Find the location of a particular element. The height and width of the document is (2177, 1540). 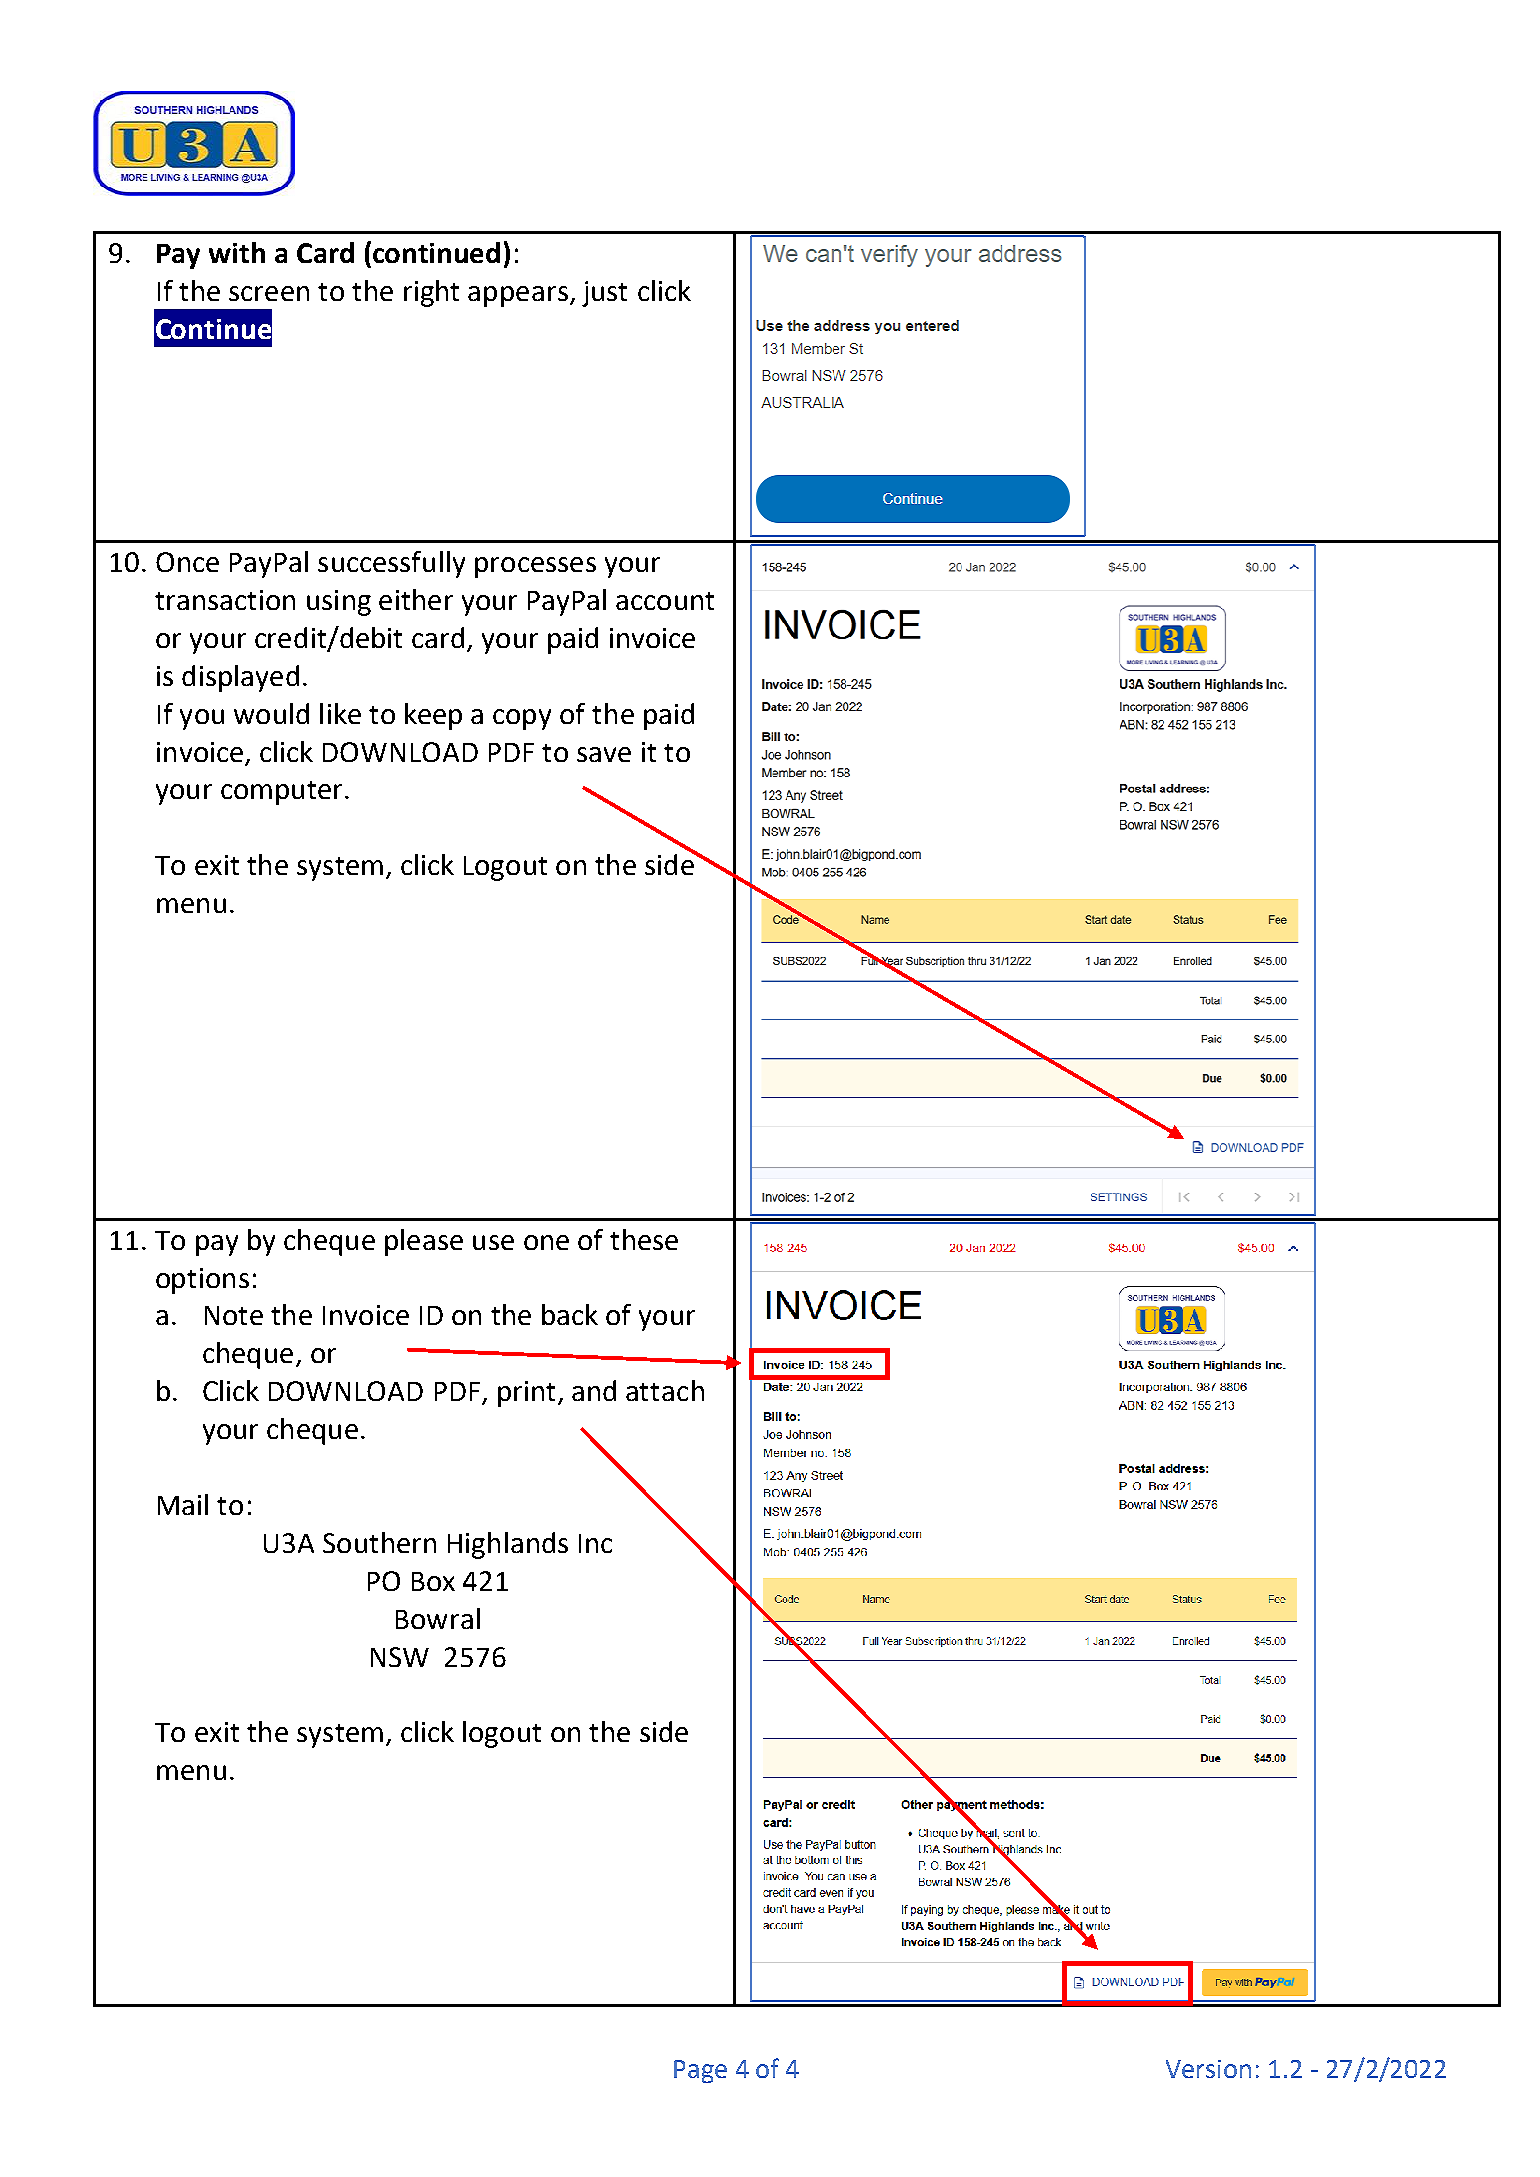

Version is located at coordinates (1208, 2069).
